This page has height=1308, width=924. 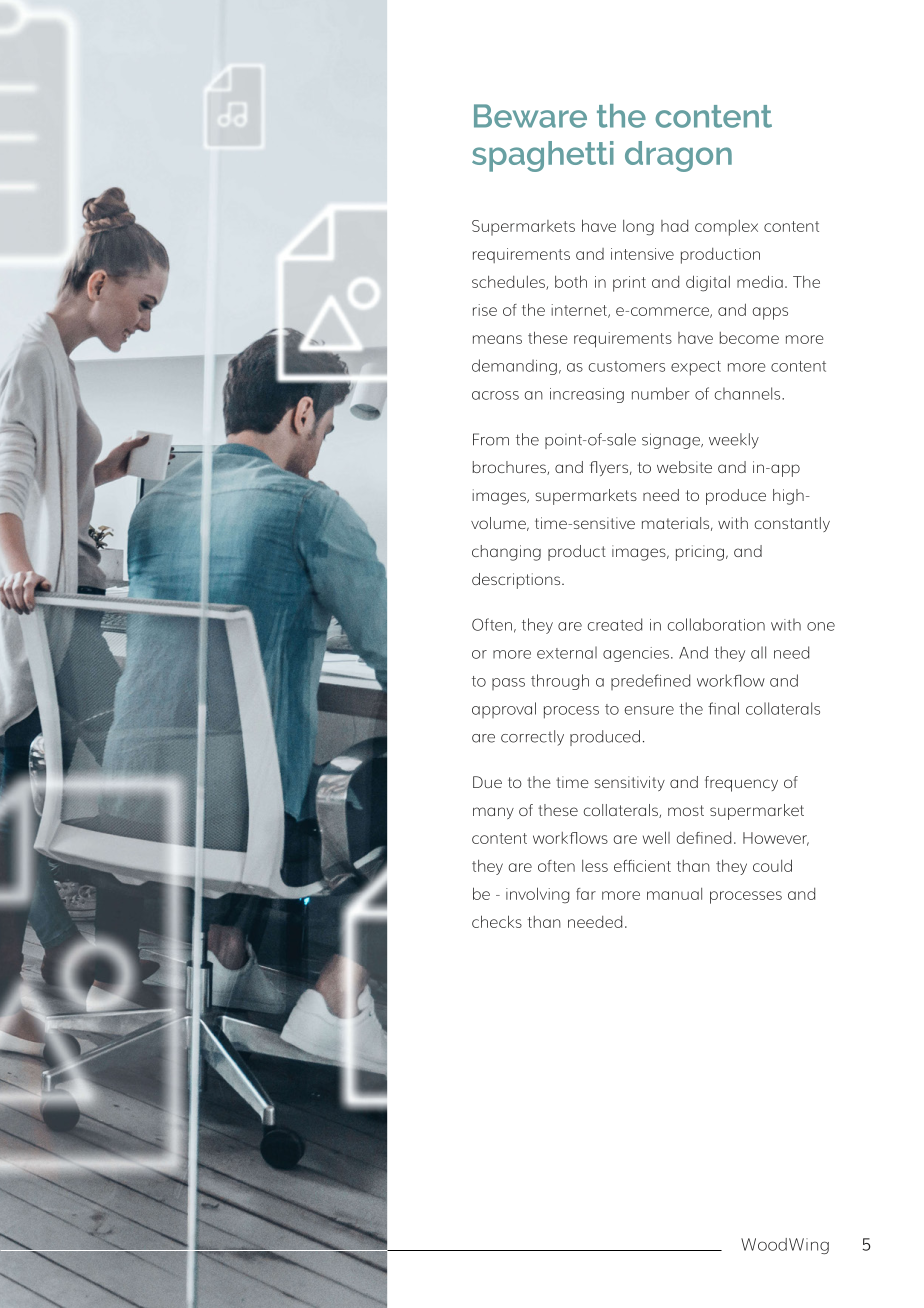 What do you see at coordinates (629, 284) in the page?
I see `print` at bounding box center [629, 284].
